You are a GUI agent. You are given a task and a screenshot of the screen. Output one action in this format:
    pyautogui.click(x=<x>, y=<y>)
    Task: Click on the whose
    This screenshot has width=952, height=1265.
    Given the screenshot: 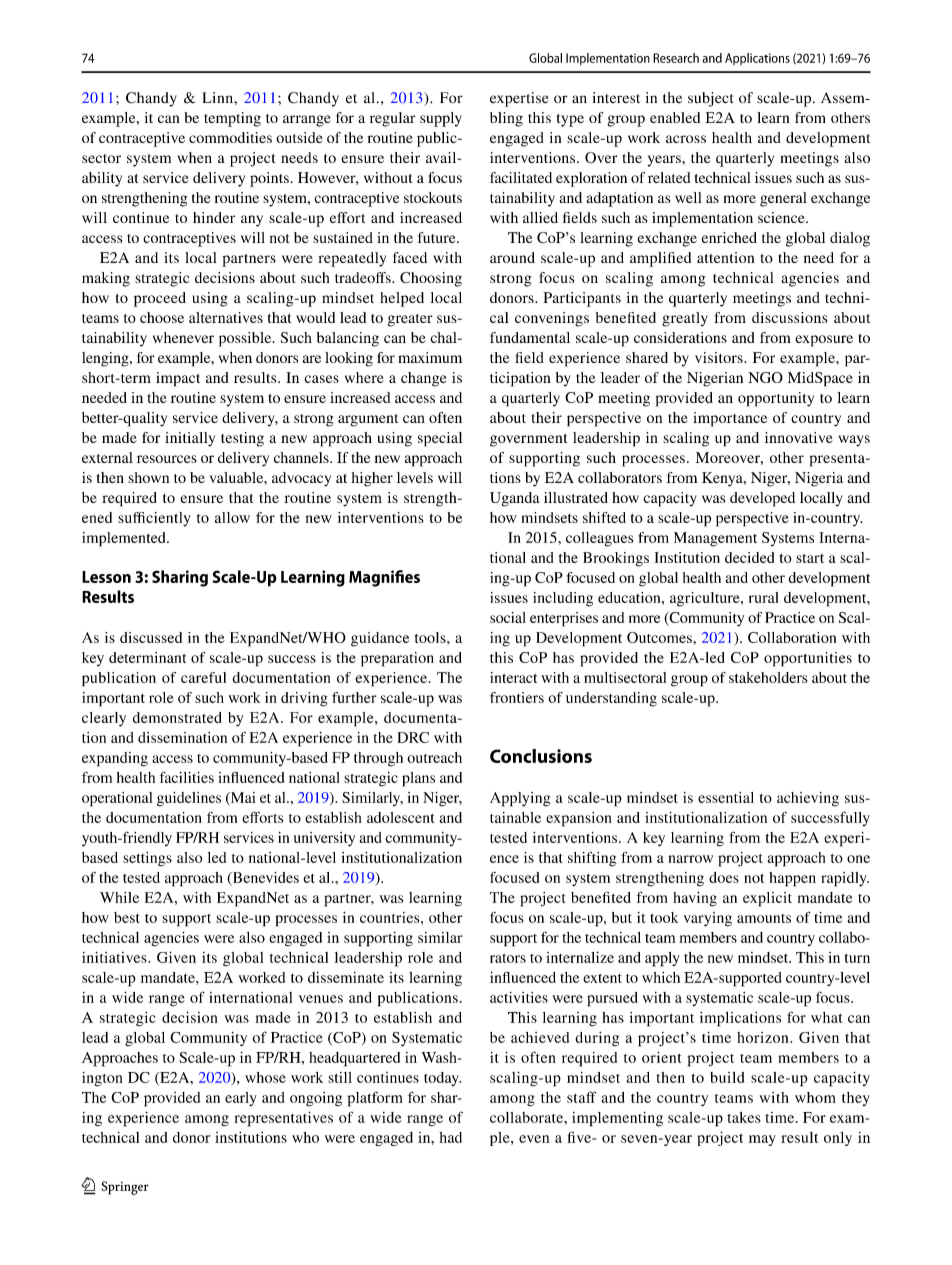 What is the action you would take?
    pyautogui.click(x=265, y=1077)
